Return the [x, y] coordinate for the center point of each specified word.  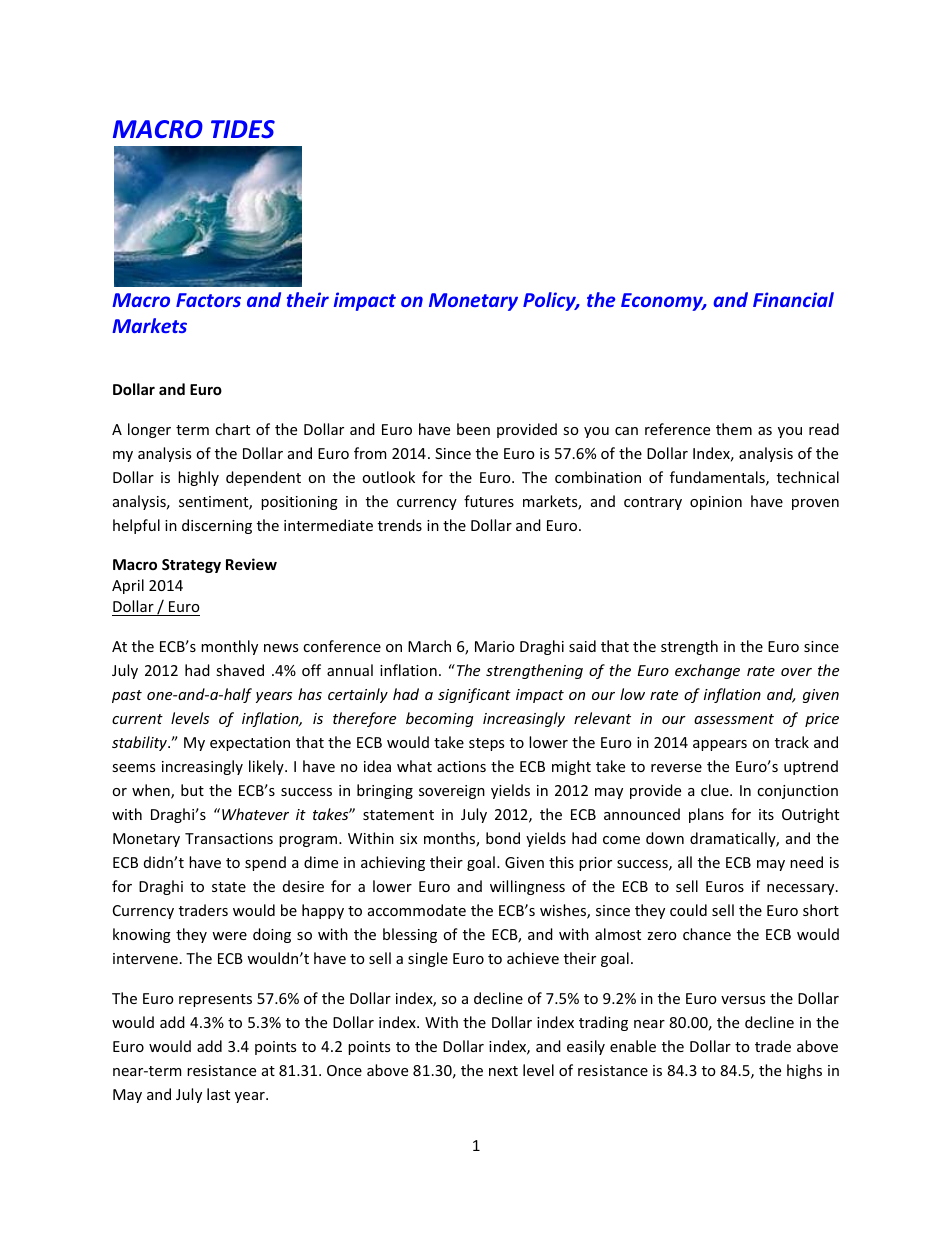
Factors [208, 300]
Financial [793, 299]
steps [486, 744]
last [218, 1094]
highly [198, 478]
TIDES [243, 129]
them [734, 429]
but [192, 790]
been [473, 429]
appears [720, 745]
